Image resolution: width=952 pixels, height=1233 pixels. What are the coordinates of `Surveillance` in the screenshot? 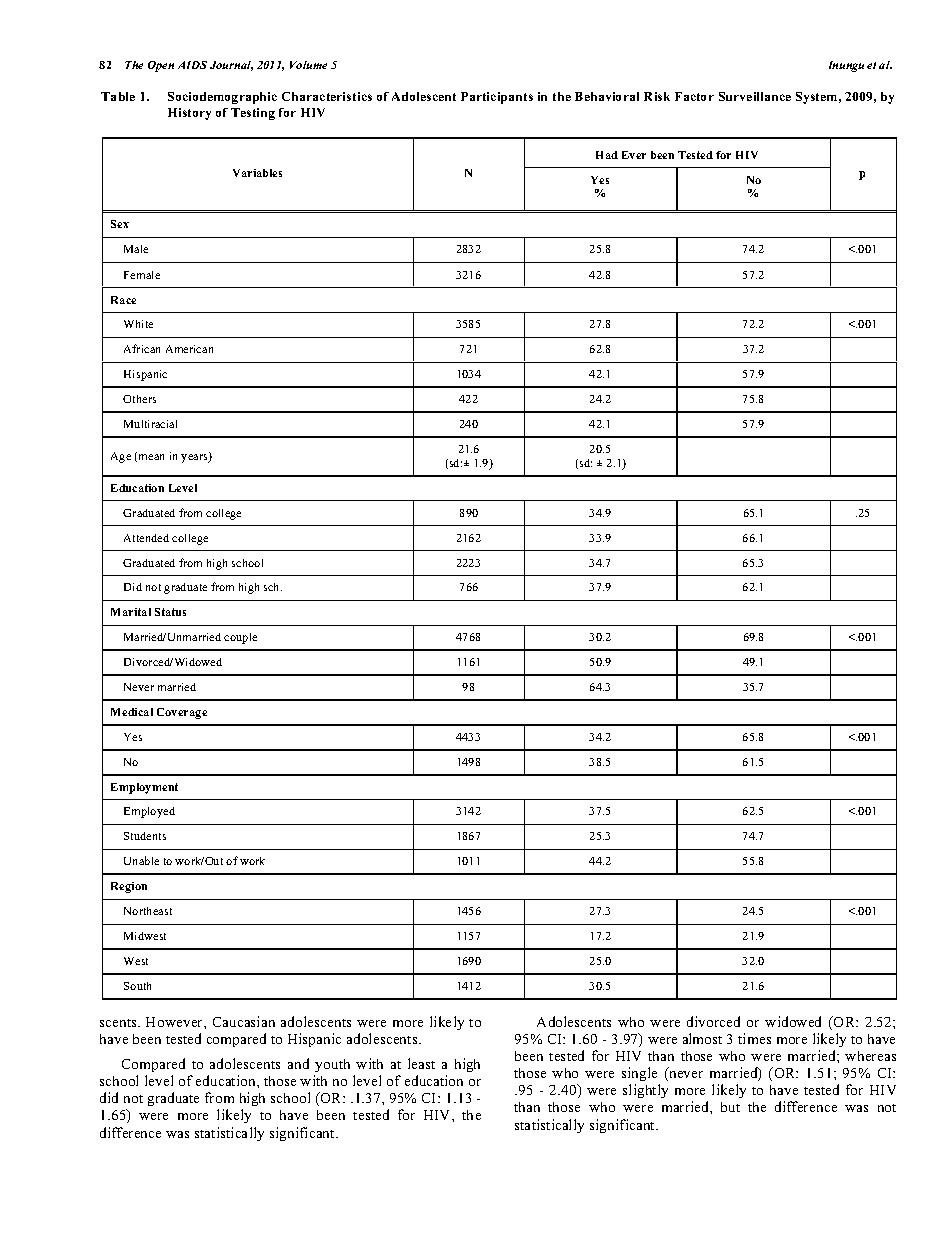 It's located at (755, 96).
